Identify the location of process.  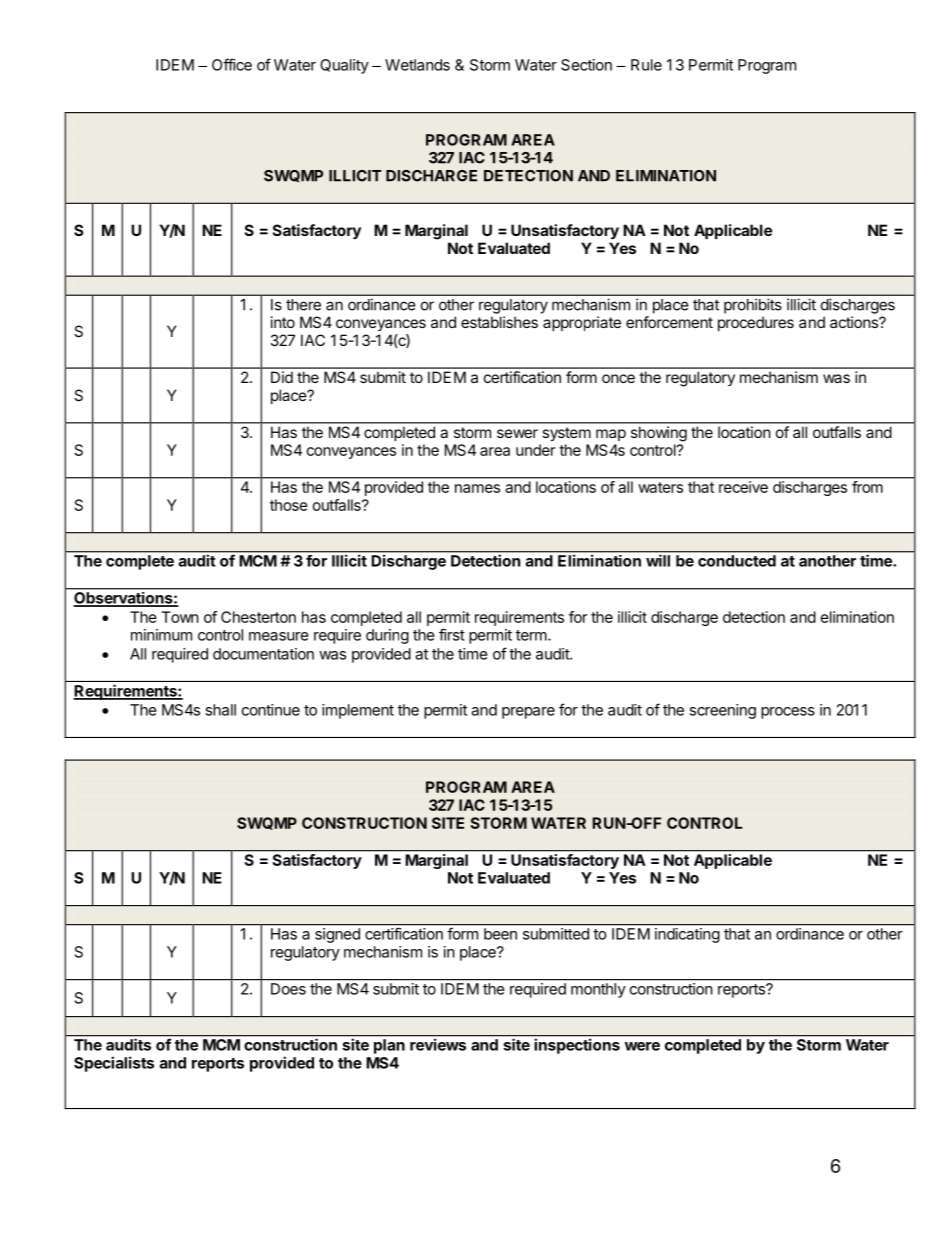
(788, 713).
